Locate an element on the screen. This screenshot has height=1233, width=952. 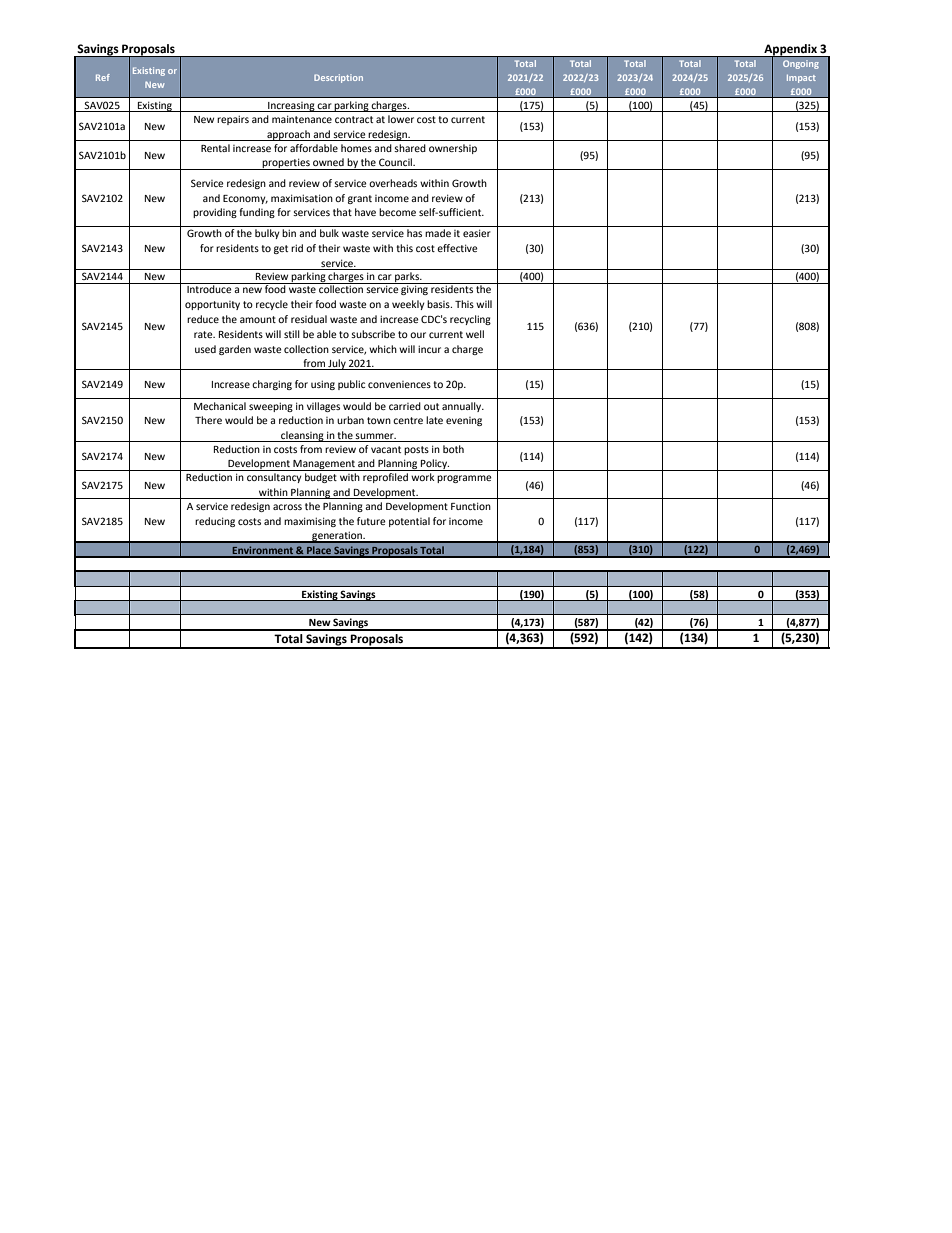
annually is located at coordinates (463, 407).
